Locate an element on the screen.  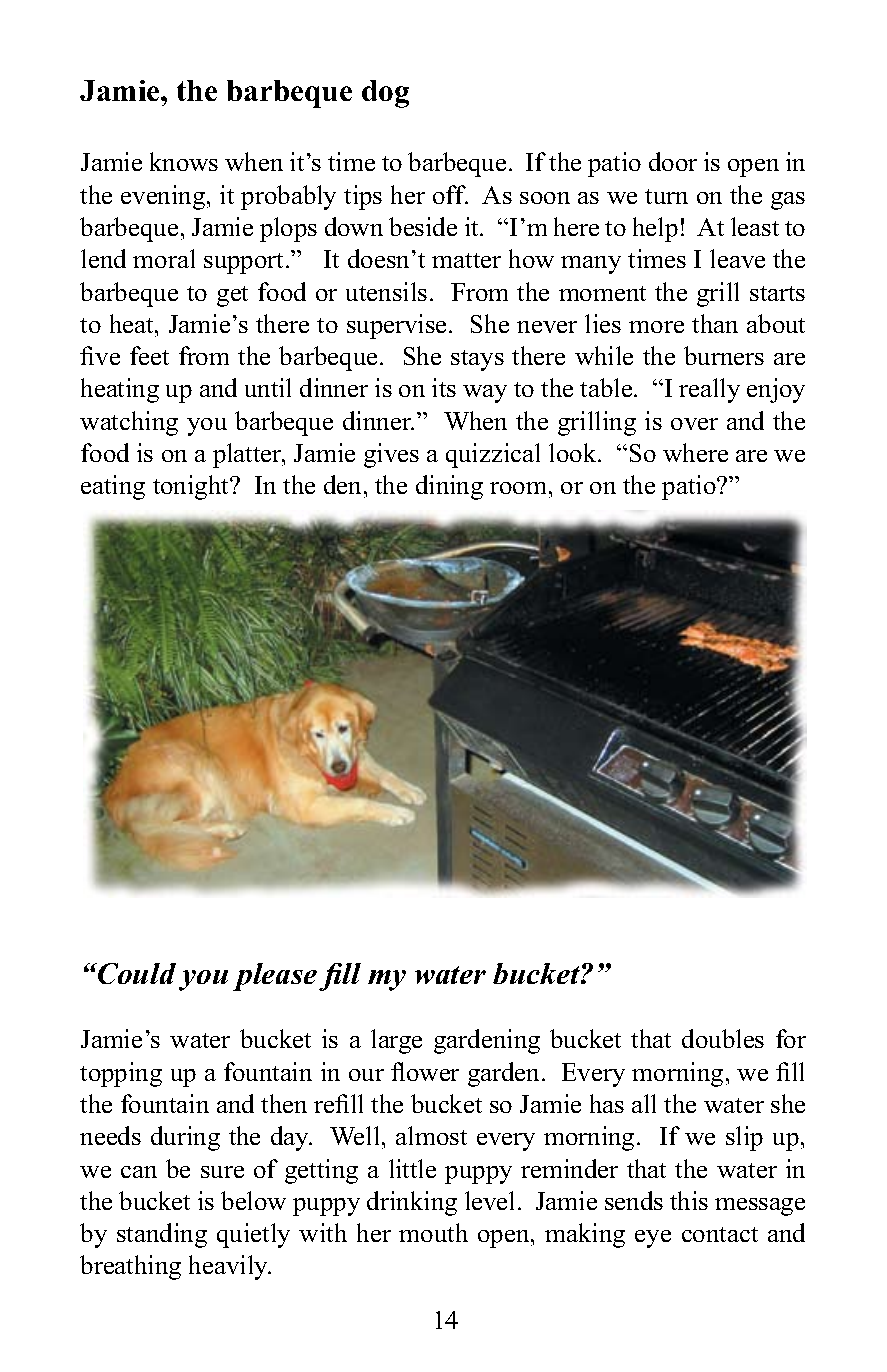
dog is located at coordinates (385, 94).
